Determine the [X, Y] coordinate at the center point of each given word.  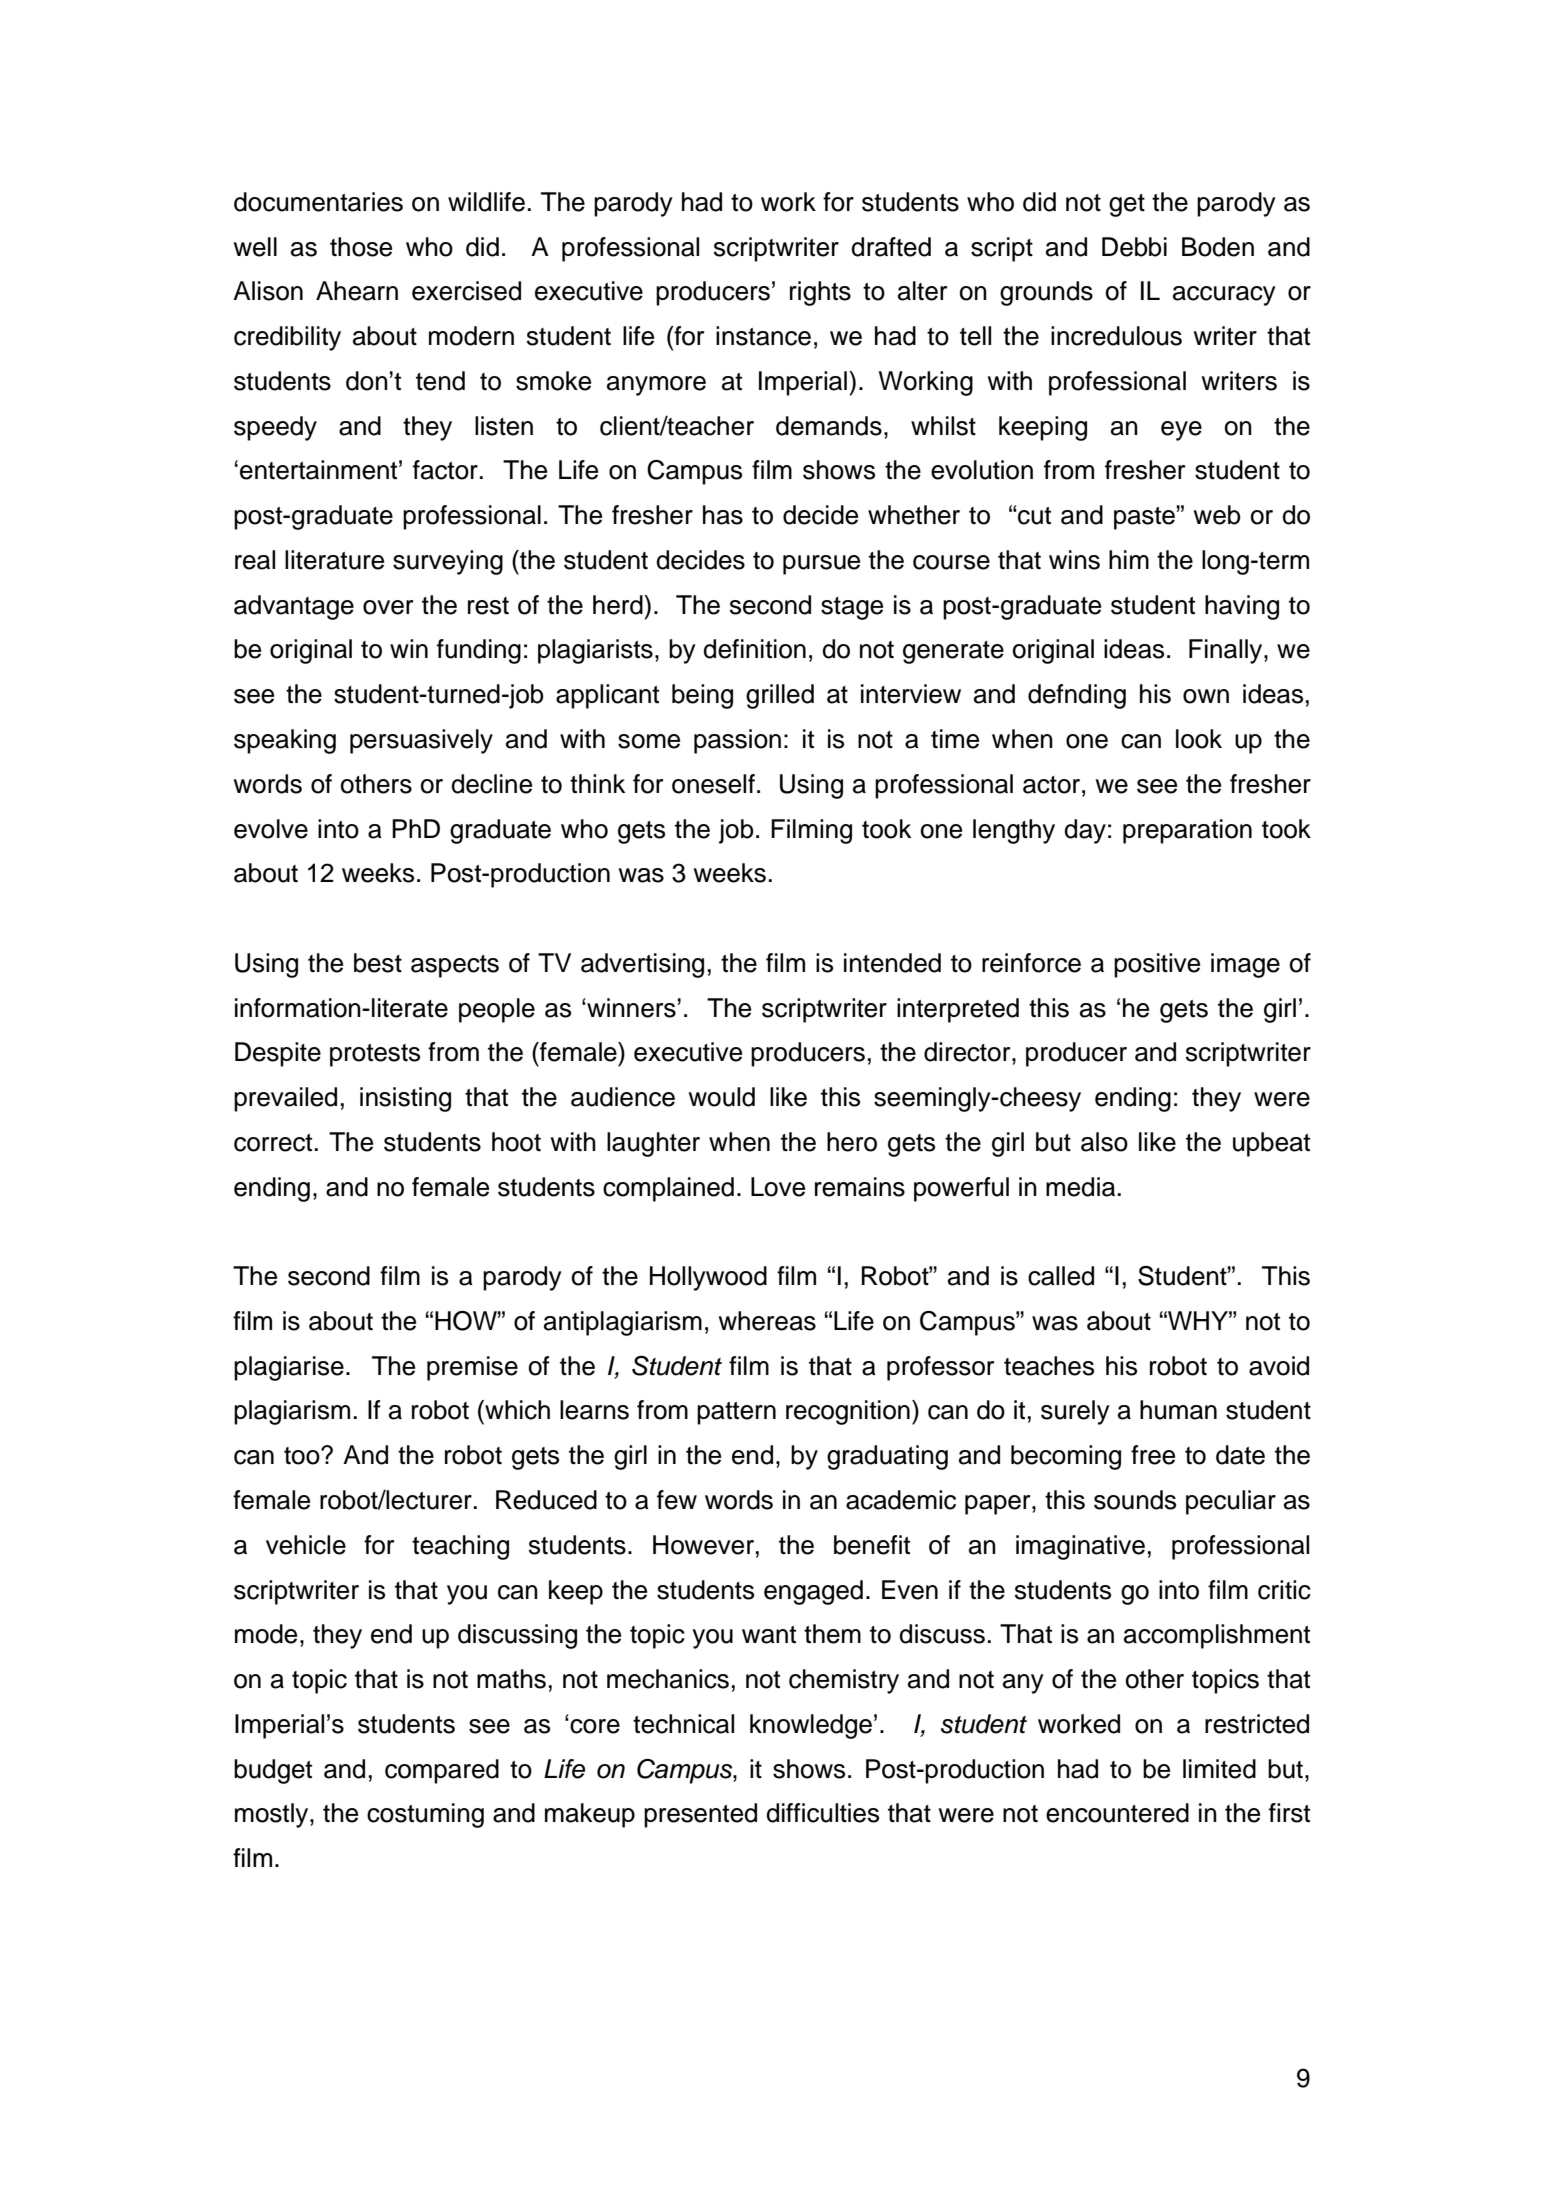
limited [1219, 1769]
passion [737, 741]
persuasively [421, 741]
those [361, 247]
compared [442, 1771]
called [1061, 1276]
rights [820, 293]
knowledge [811, 1726]
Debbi [1134, 247]
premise [472, 1368]
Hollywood [708, 1278]
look [1199, 739]
